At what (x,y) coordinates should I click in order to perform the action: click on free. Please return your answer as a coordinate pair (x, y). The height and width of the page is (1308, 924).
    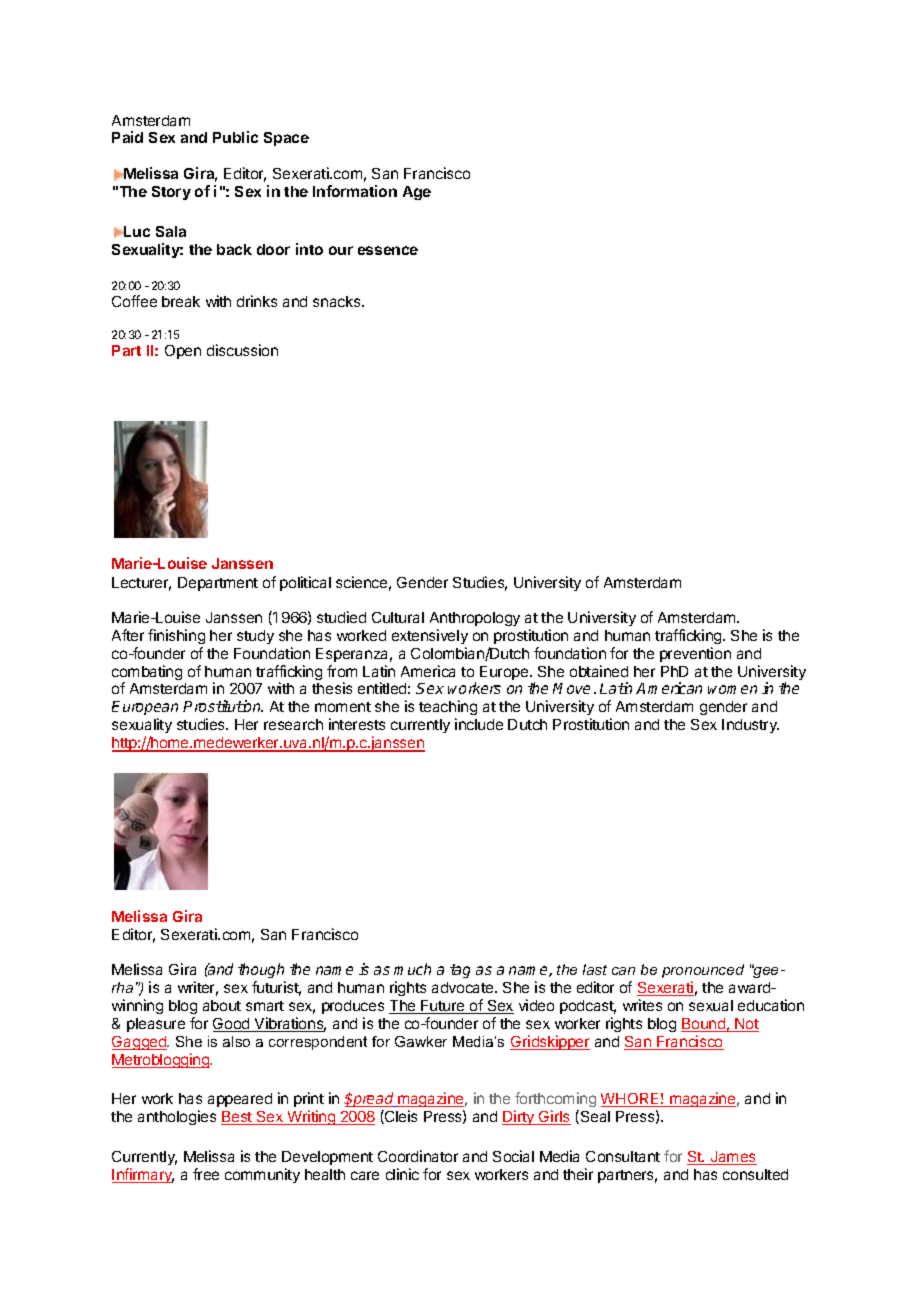
    Looking at the image, I should click on (206, 1174).
